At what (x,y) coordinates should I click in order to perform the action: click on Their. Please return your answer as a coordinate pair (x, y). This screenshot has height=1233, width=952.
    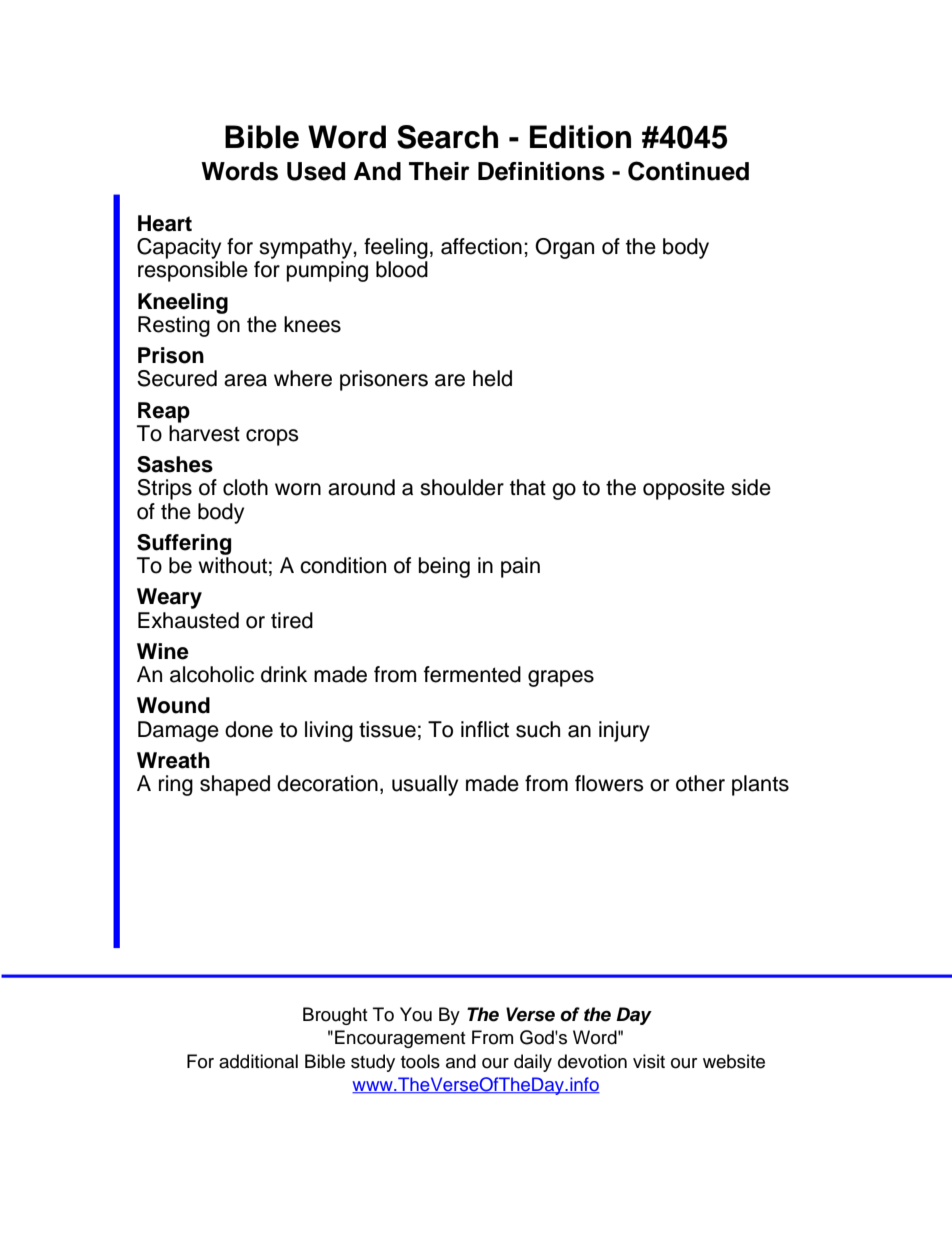
    Looking at the image, I should click on (439, 171).
